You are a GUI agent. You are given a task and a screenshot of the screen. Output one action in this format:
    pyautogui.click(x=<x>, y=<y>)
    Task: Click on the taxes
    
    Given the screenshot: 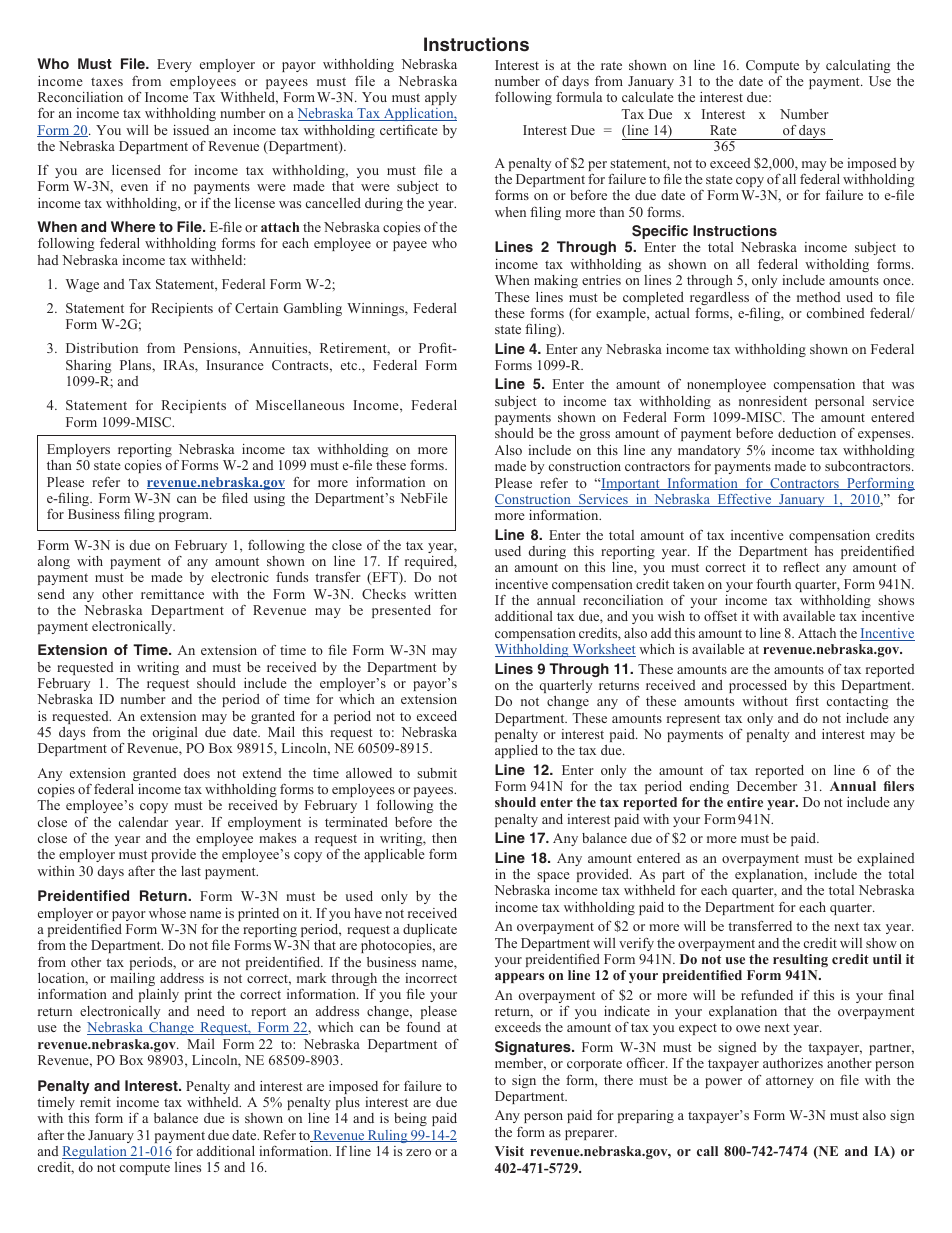 What is the action you would take?
    pyautogui.click(x=107, y=81)
